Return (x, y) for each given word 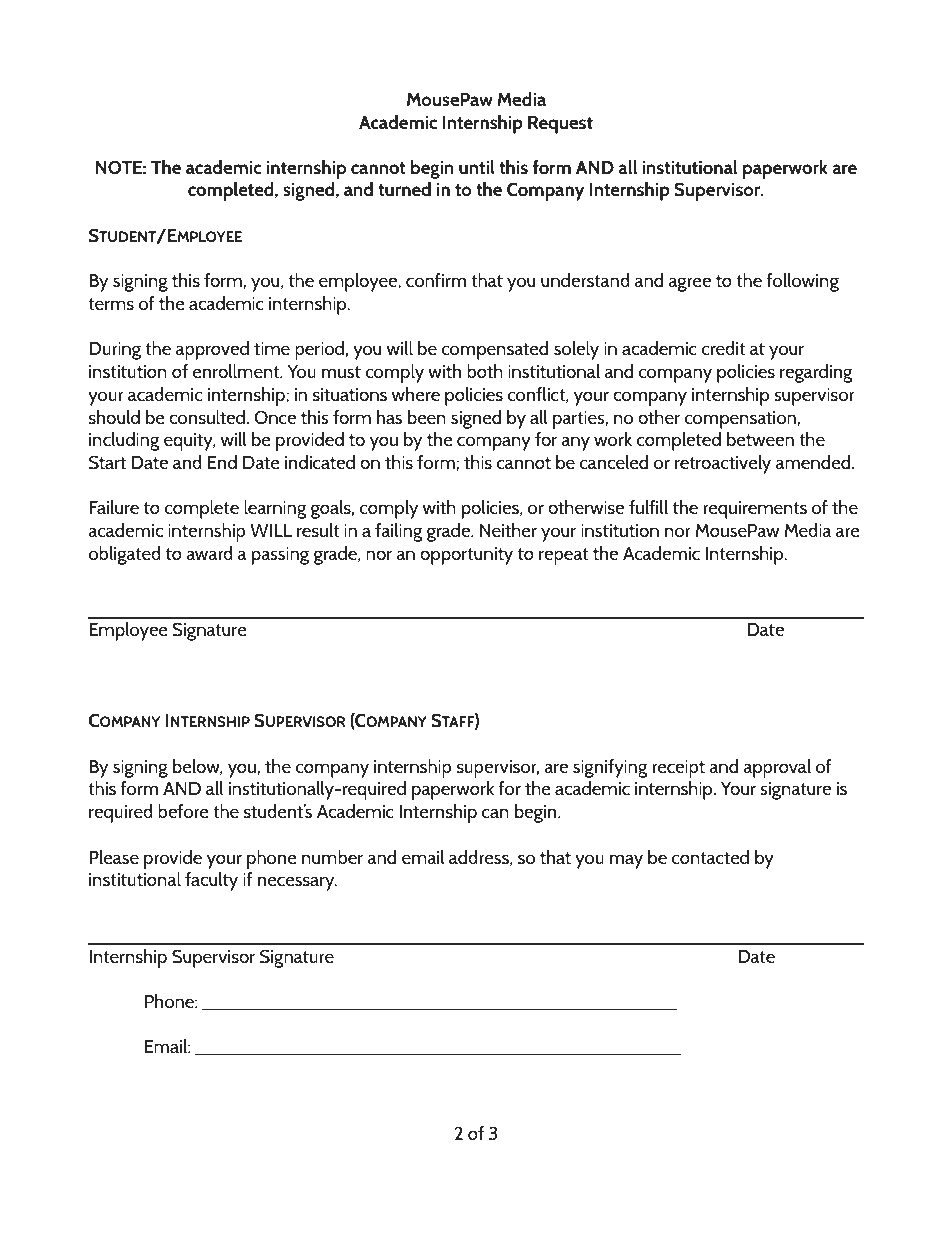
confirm (436, 280)
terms (111, 304)
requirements (755, 510)
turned (404, 189)
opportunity (466, 556)
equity (189, 442)
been (427, 417)
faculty (211, 881)
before (183, 811)
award (209, 553)
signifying (610, 768)
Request (560, 125)
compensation (740, 420)
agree (690, 284)
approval (777, 768)
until (477, 167)
